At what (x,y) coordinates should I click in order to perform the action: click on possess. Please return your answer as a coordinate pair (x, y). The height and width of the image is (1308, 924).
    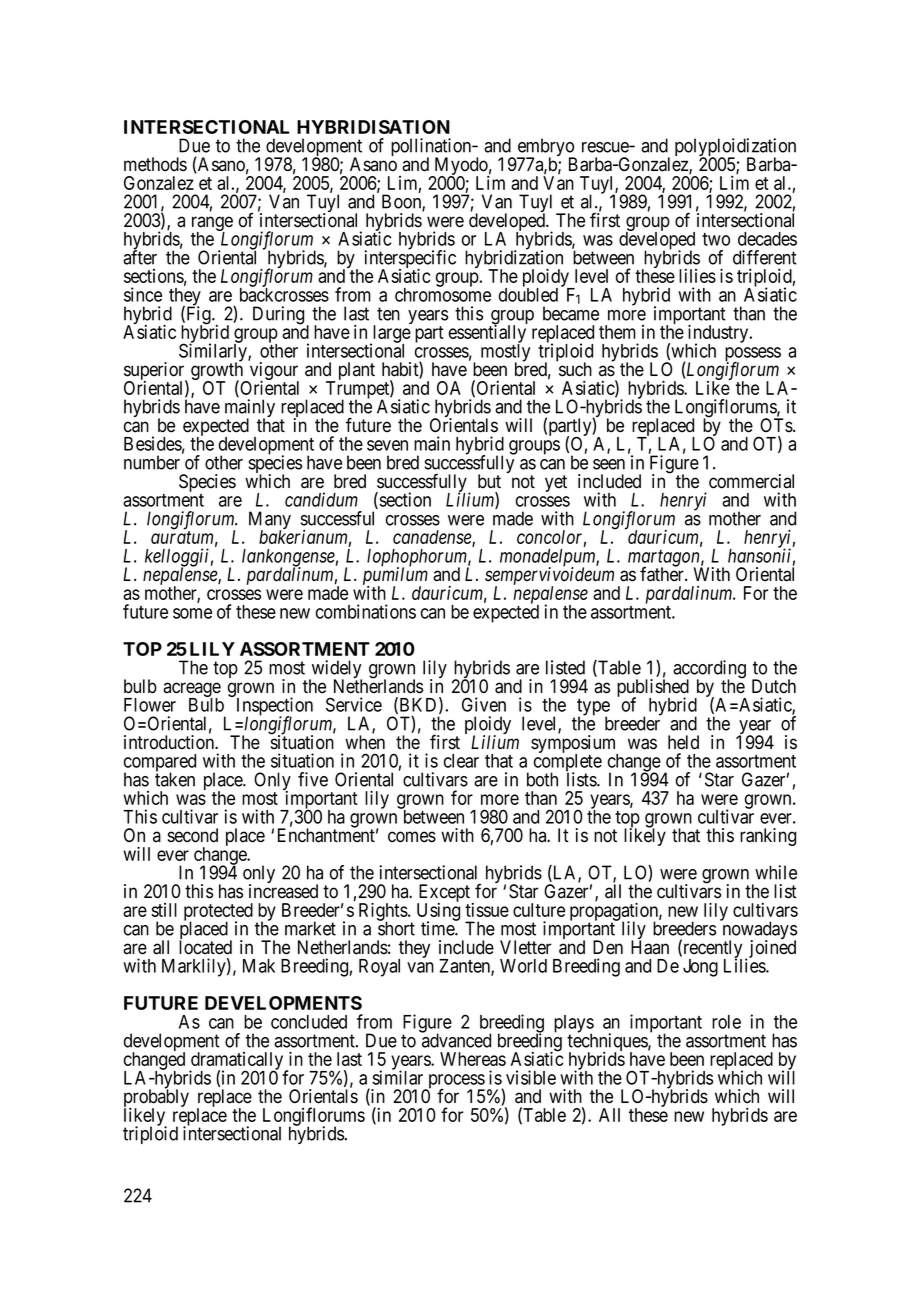
    Looking at the image, I should click on (753, 355).
